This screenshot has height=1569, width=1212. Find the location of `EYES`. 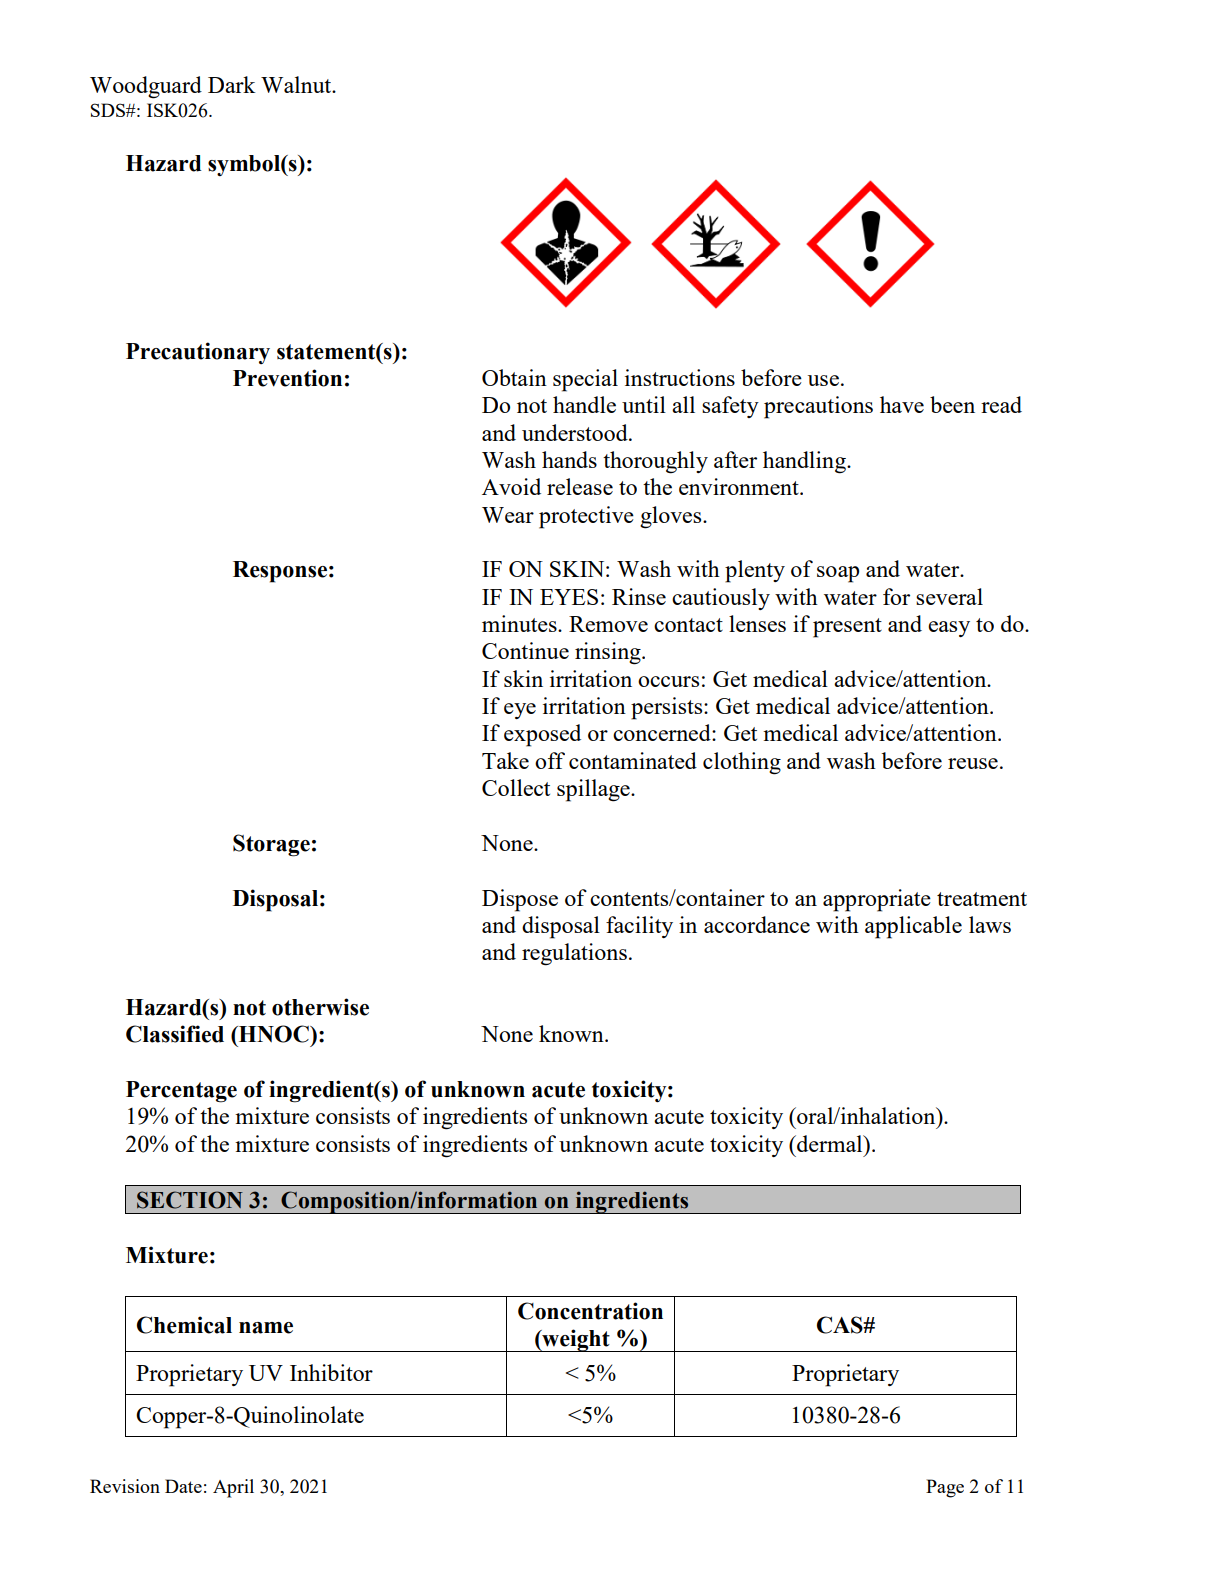

EYES is located at coordinates (569, 597).
